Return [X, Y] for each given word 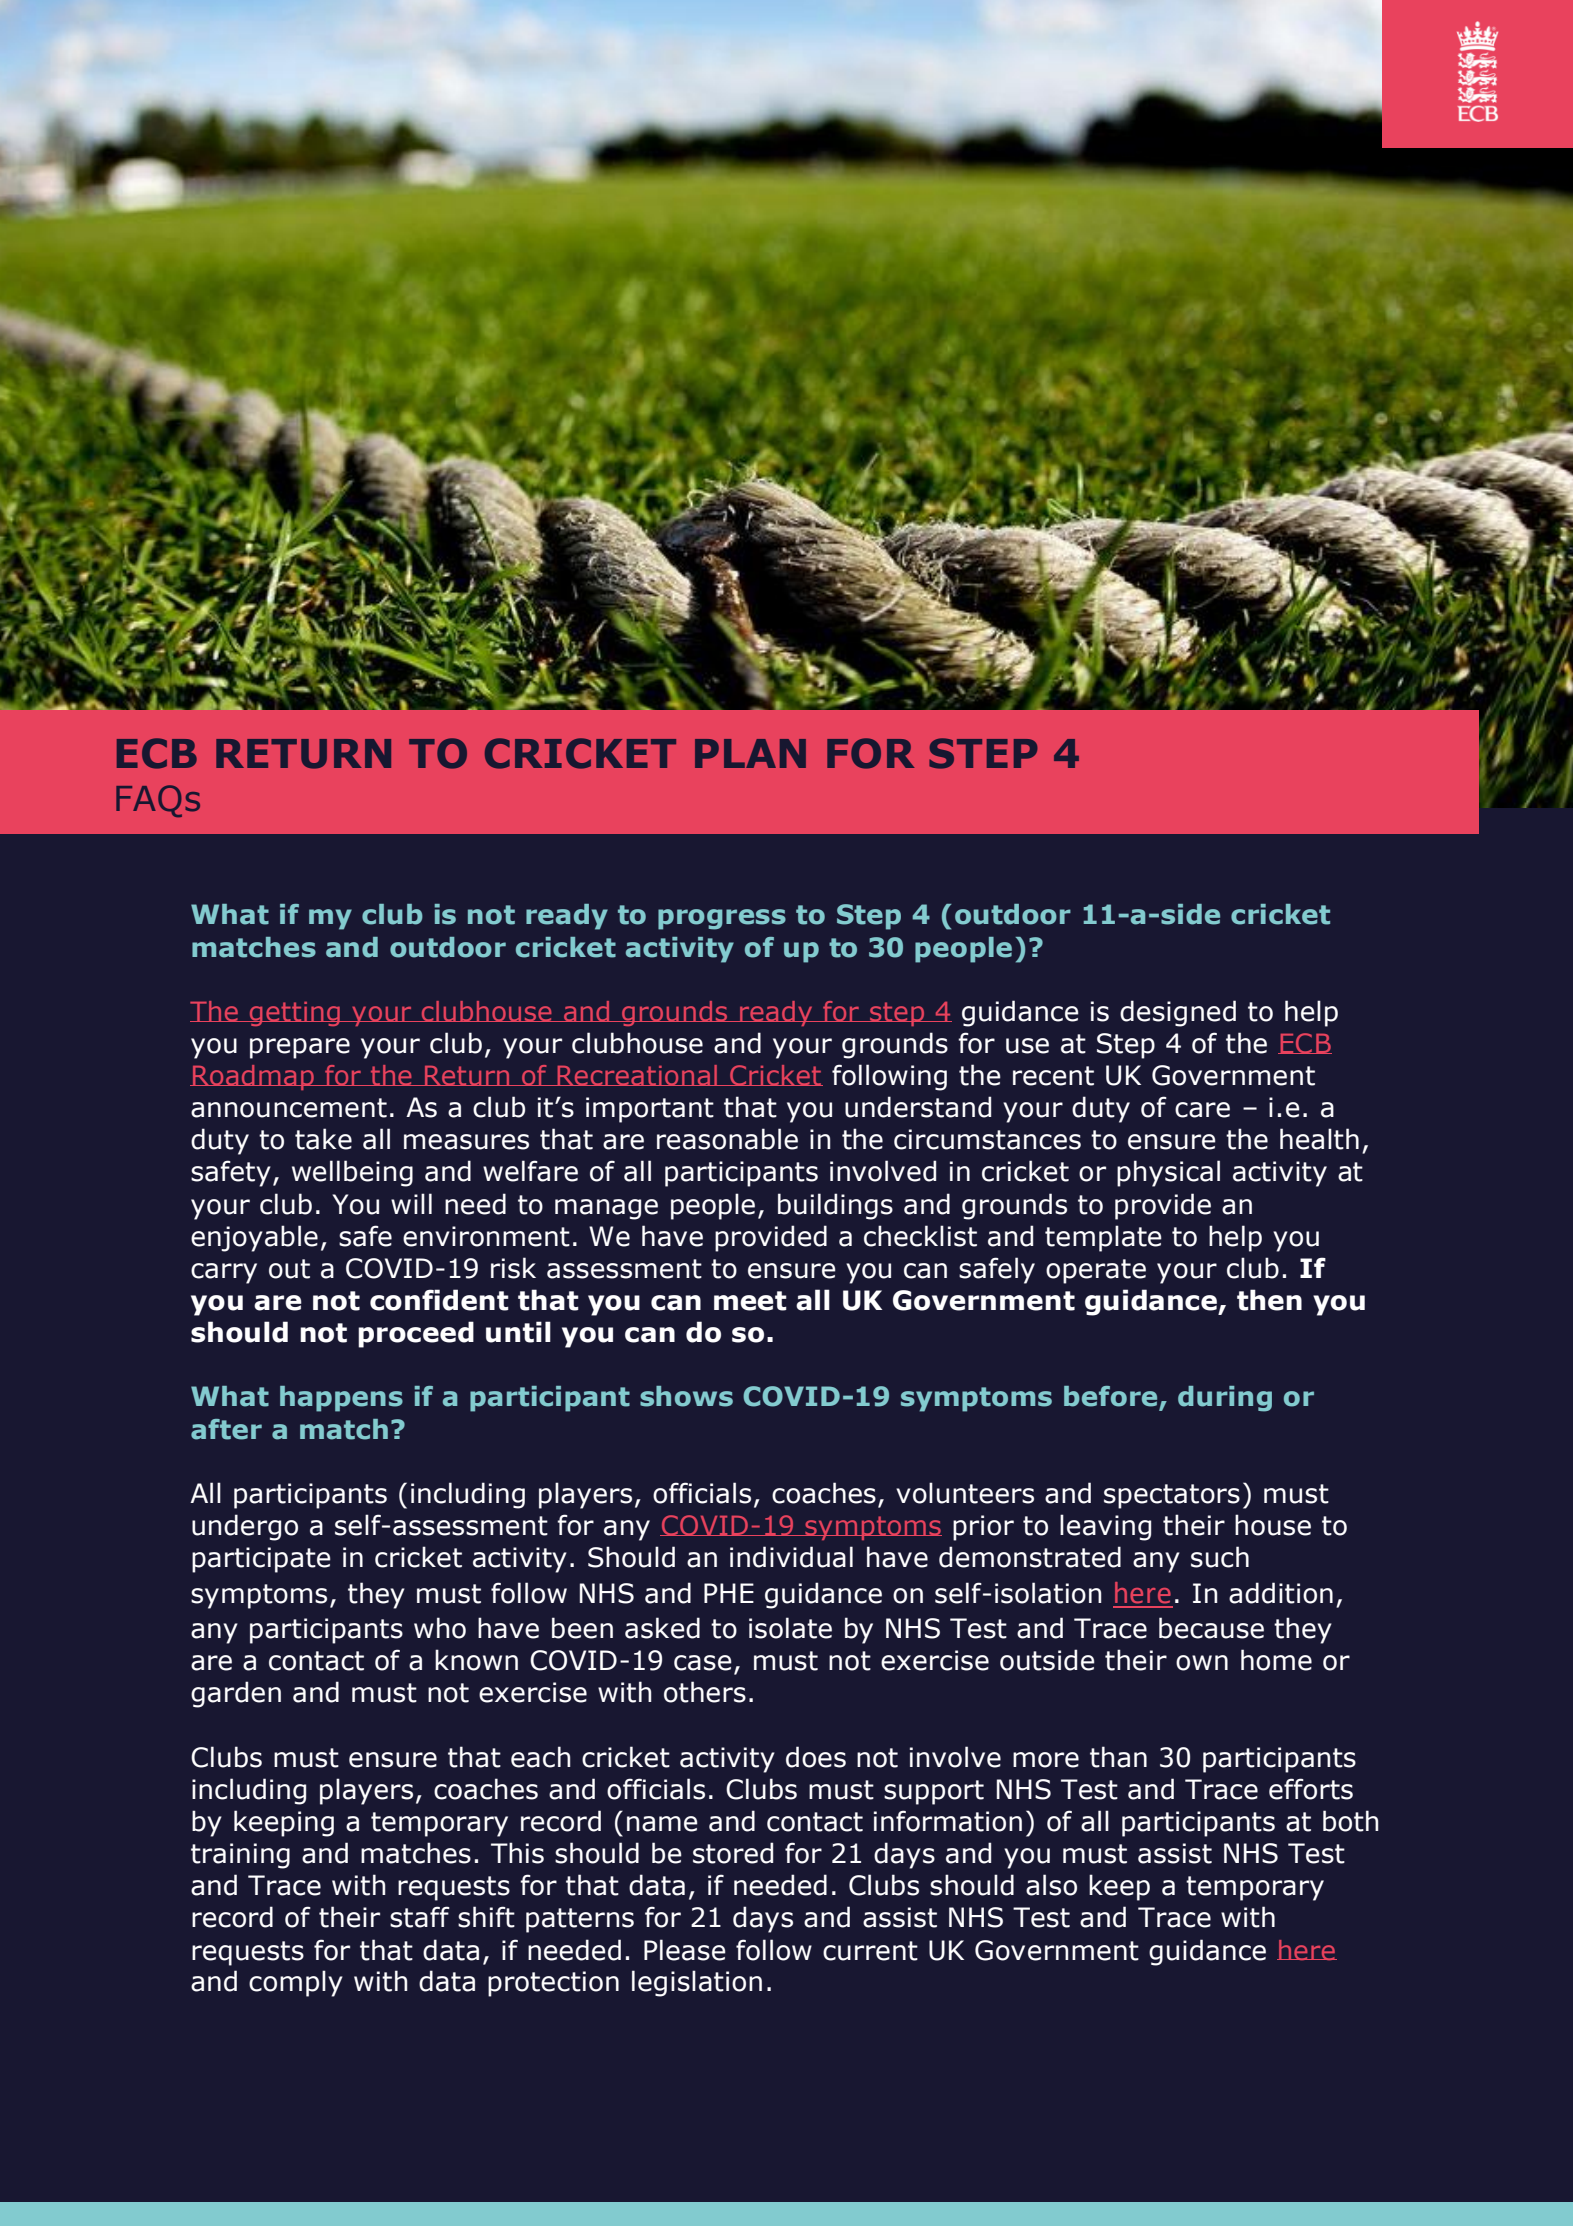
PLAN [750, 753]
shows [686, 1396]
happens [341, 1399]
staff [420, 1917]
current [870, 1951]
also [1051, 1885]
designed [1178, 1013]
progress [722, 919]
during [1225, 1399]
